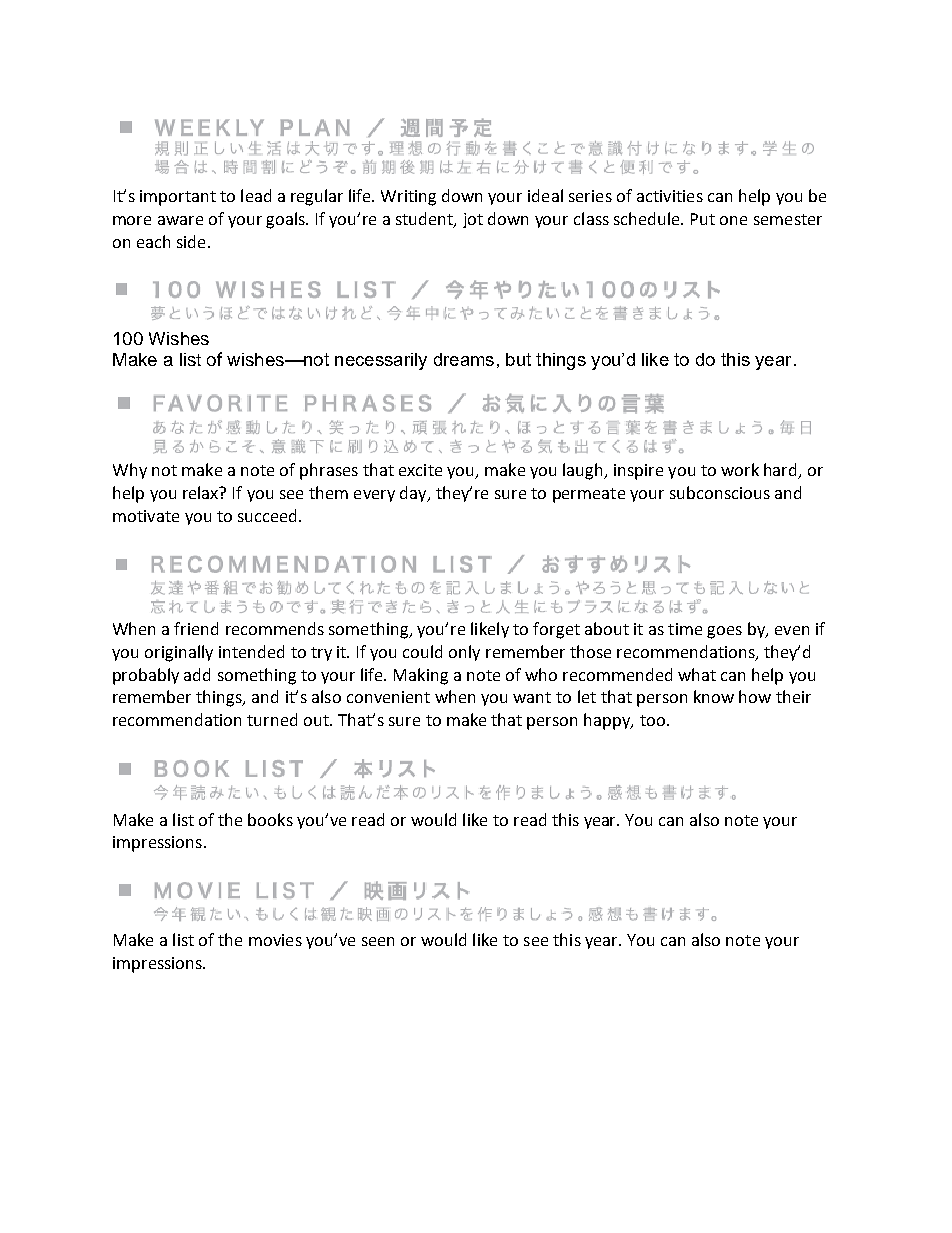  Describe the element at coordinates (180, 220) in the screenshot. I see `aware` at that location.
